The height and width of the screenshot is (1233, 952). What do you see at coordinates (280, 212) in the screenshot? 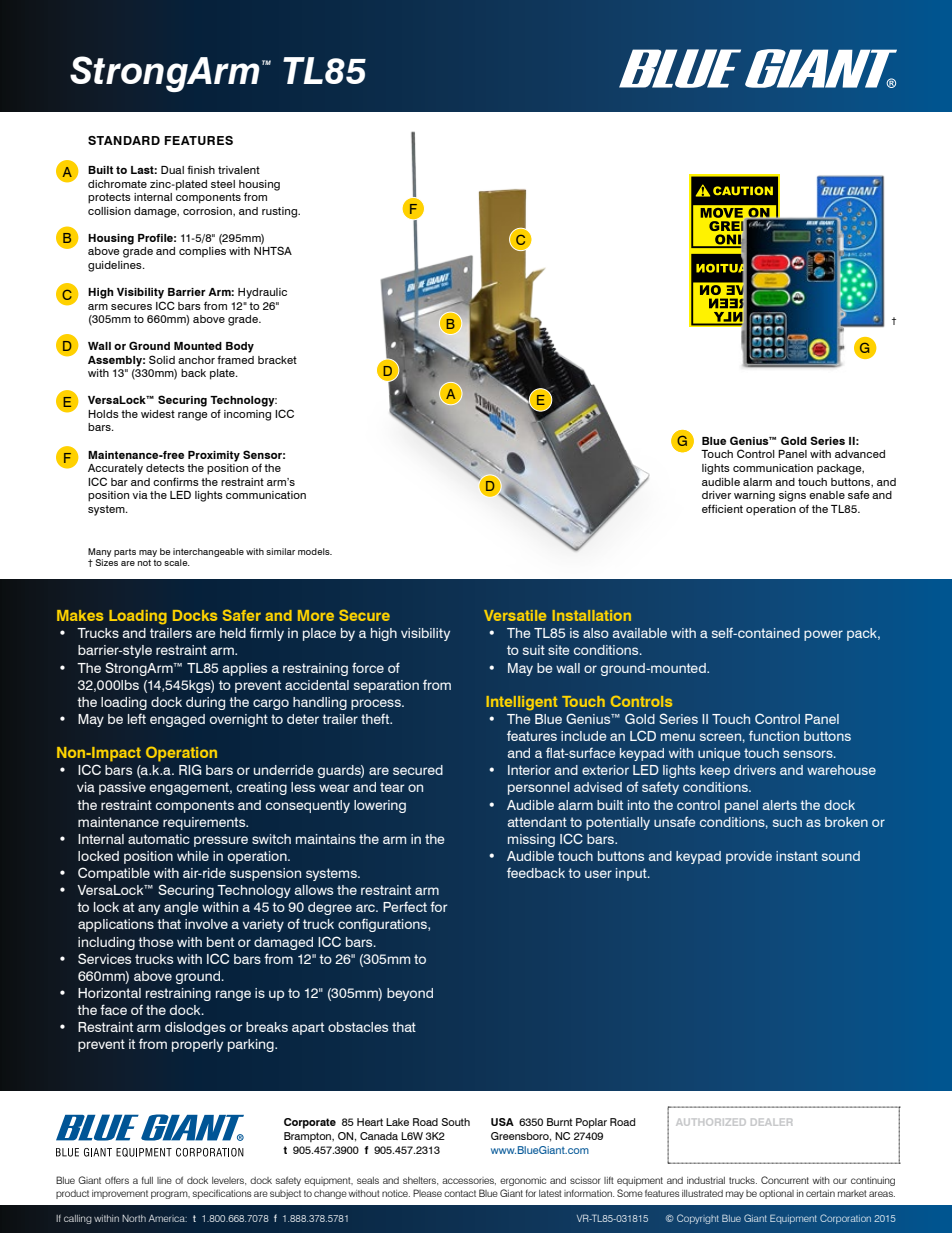
I see `rusting` at bounding box center [280, 212].
